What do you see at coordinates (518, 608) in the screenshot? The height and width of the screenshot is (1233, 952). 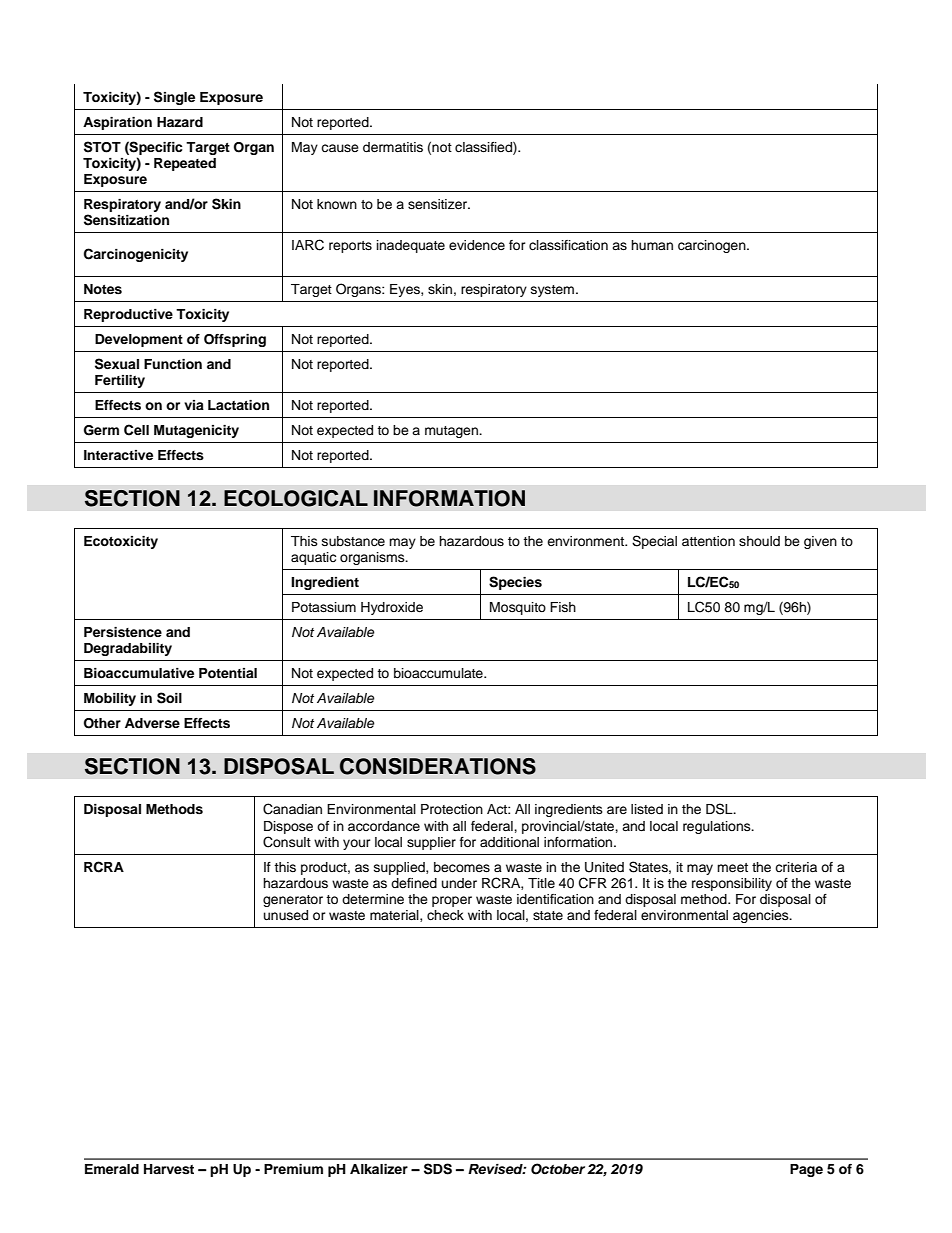 I see `Mosquito` at bounding box center [518, 608].
